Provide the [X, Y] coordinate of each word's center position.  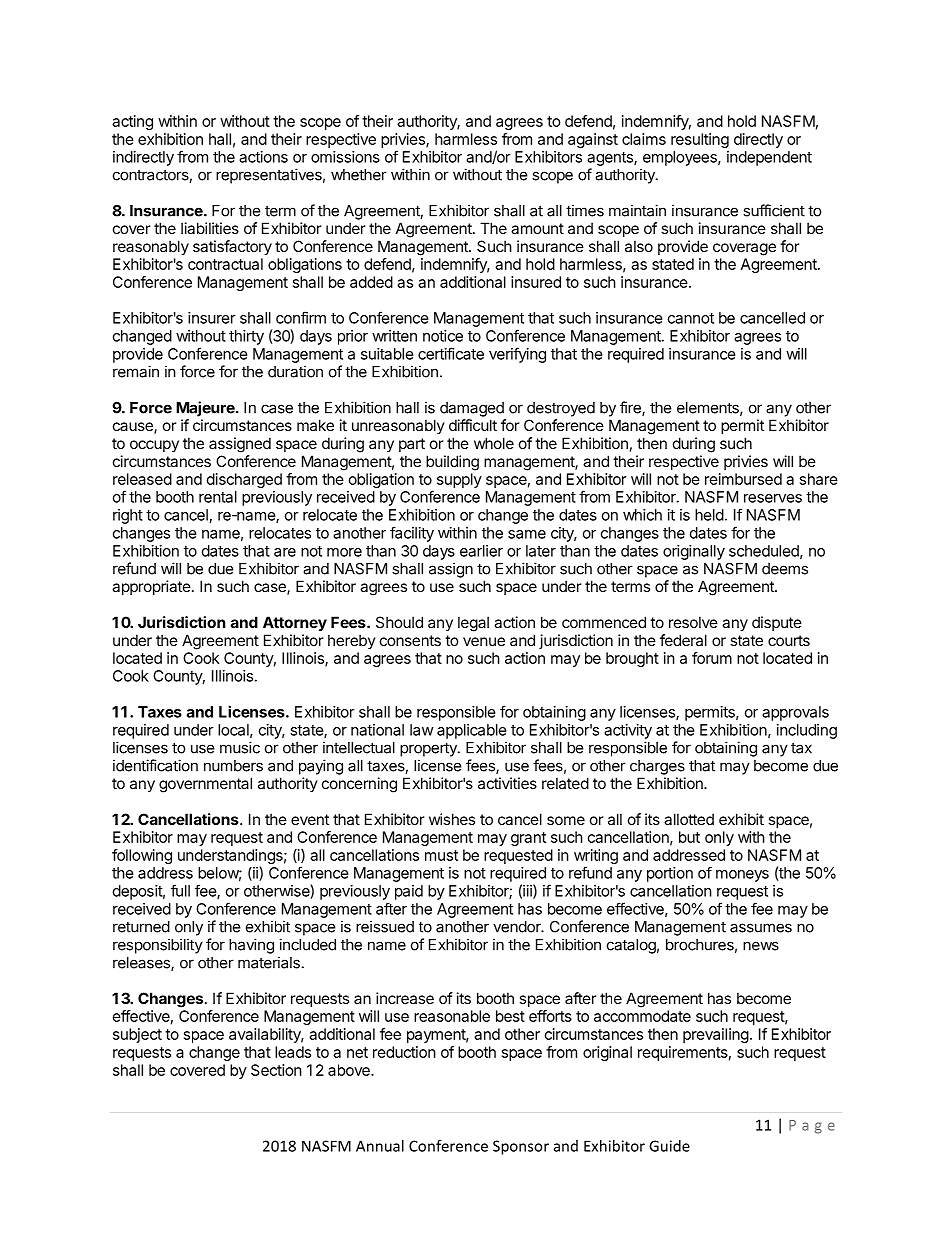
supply [459, 480]
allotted [689, 819]
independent [769, 158]
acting [132, 122]
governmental [205, 785]
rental [218, 497]
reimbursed [743, 479]
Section [276, 1070]
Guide [669, 1146]
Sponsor [521, 1147]
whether [359, 175]
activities [507, 783]
